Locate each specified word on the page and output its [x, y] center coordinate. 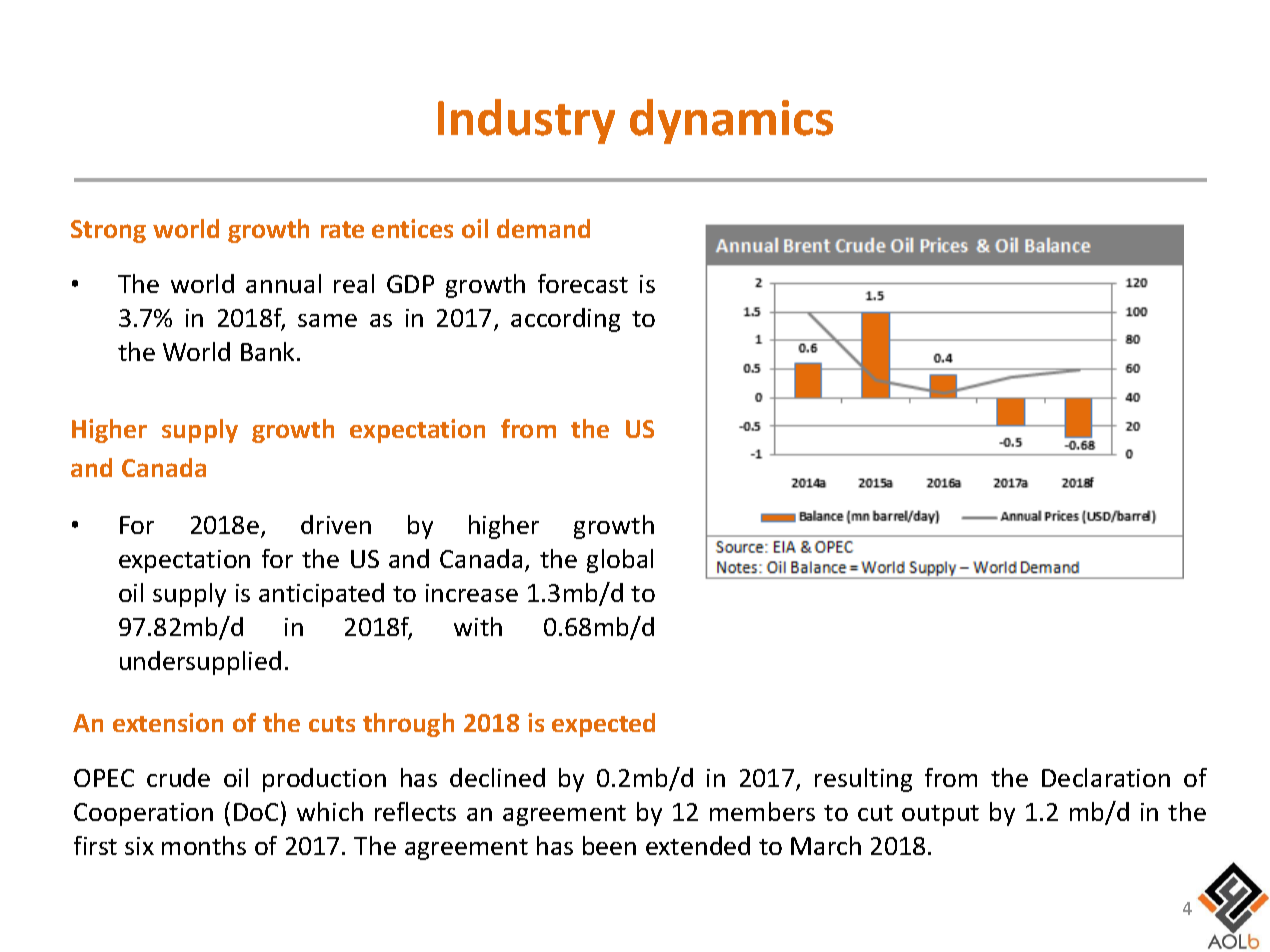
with [478, 626]
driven [336, 524]
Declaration [1106, 777]
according [565, 320]
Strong [108, 231]
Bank [269, 351]
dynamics [731, 121]
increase [472, 593]
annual [283, 283]
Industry [526, 121]
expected [603, 725]
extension [168, 722]
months [204, 845]
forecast [583, 283]
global [620, 561]
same [327, 320]
